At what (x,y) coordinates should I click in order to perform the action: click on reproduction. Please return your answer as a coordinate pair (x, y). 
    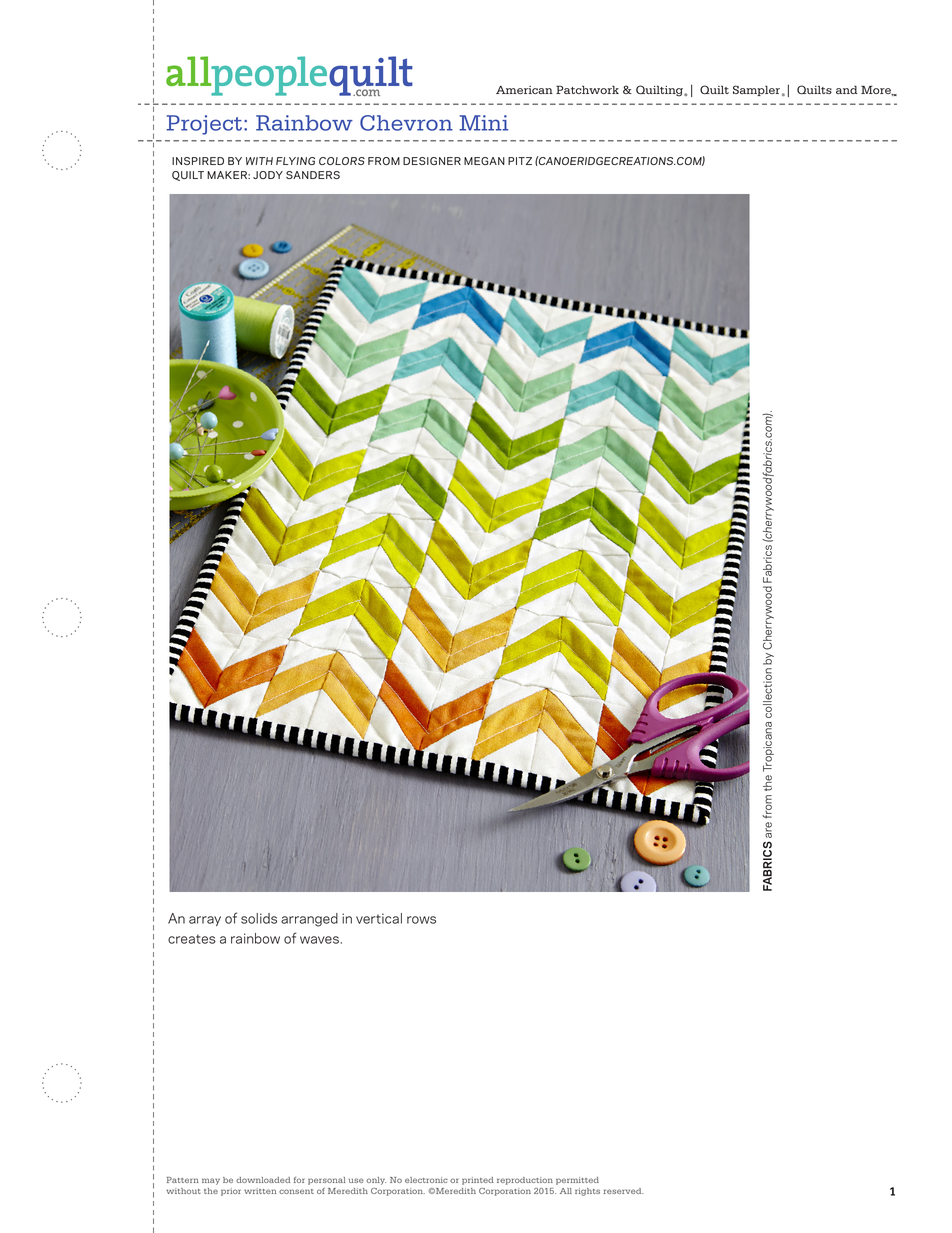
    Looking at the image, I should click on (525, 1181).
